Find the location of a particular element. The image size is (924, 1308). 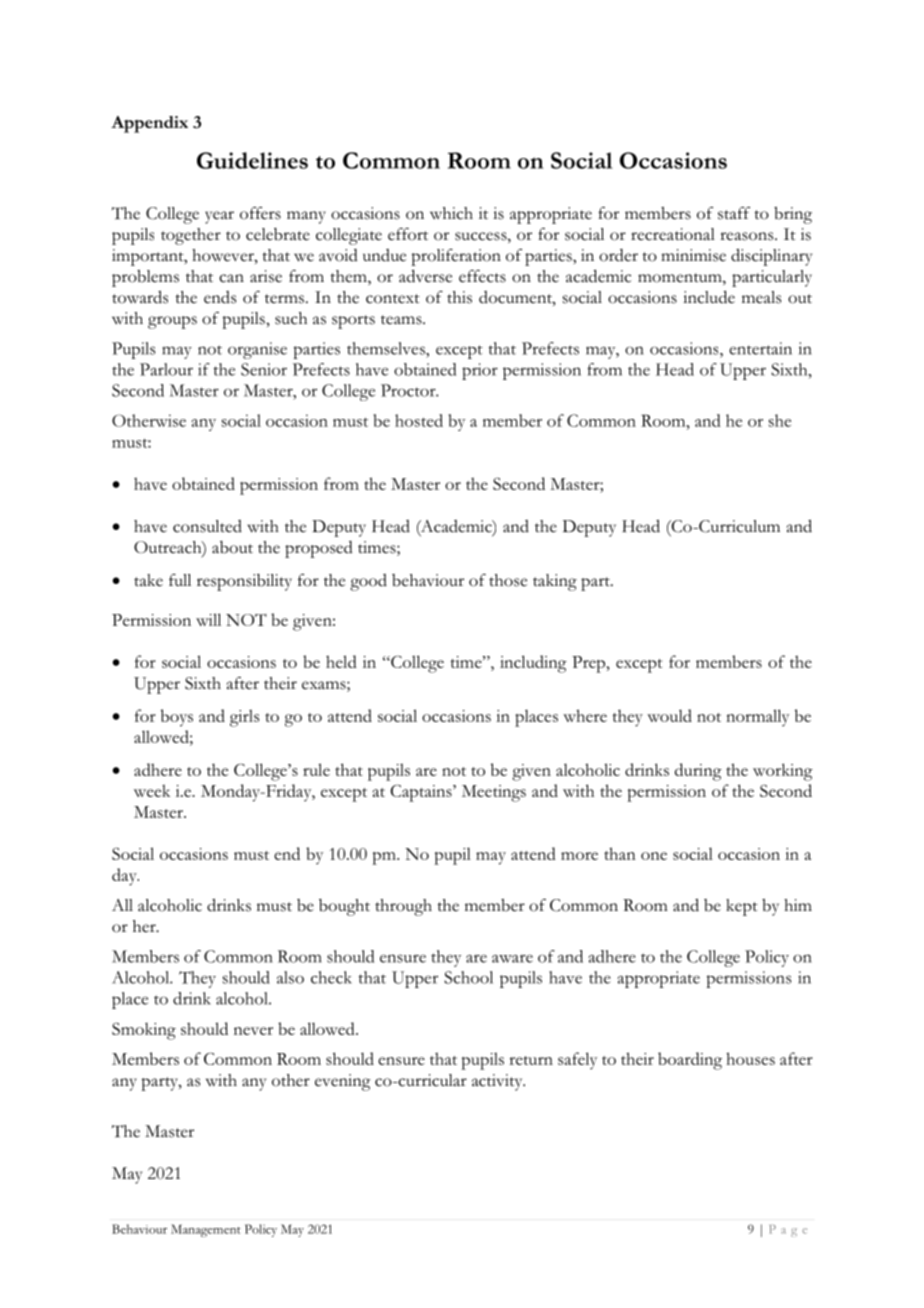

Management is located at coordinates (206, 1230).
